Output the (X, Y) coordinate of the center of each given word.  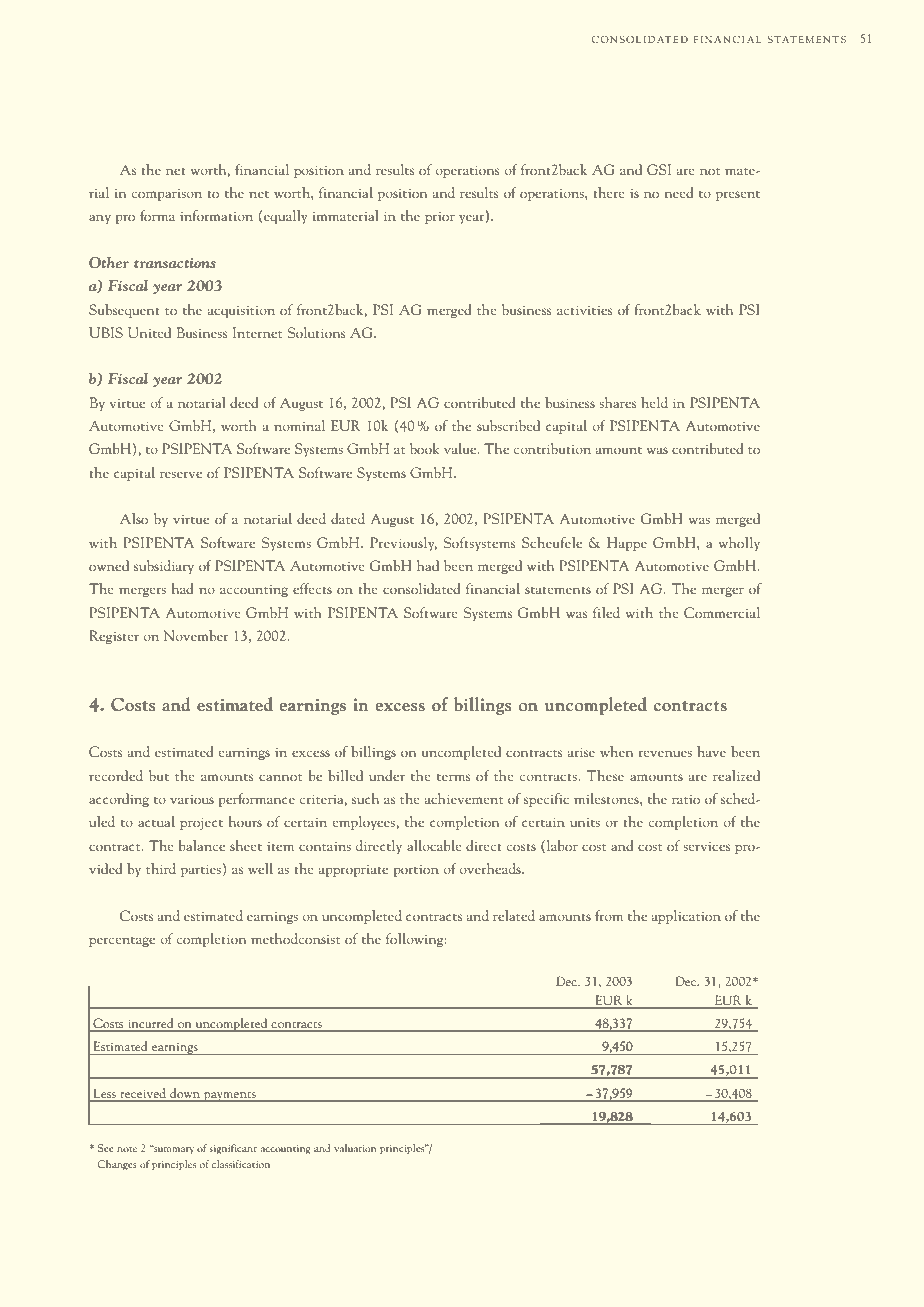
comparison (166, 195)
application (686, 917)
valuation (355, 1148)
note (127, 1149)
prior (440, 218)
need (679, 192)
